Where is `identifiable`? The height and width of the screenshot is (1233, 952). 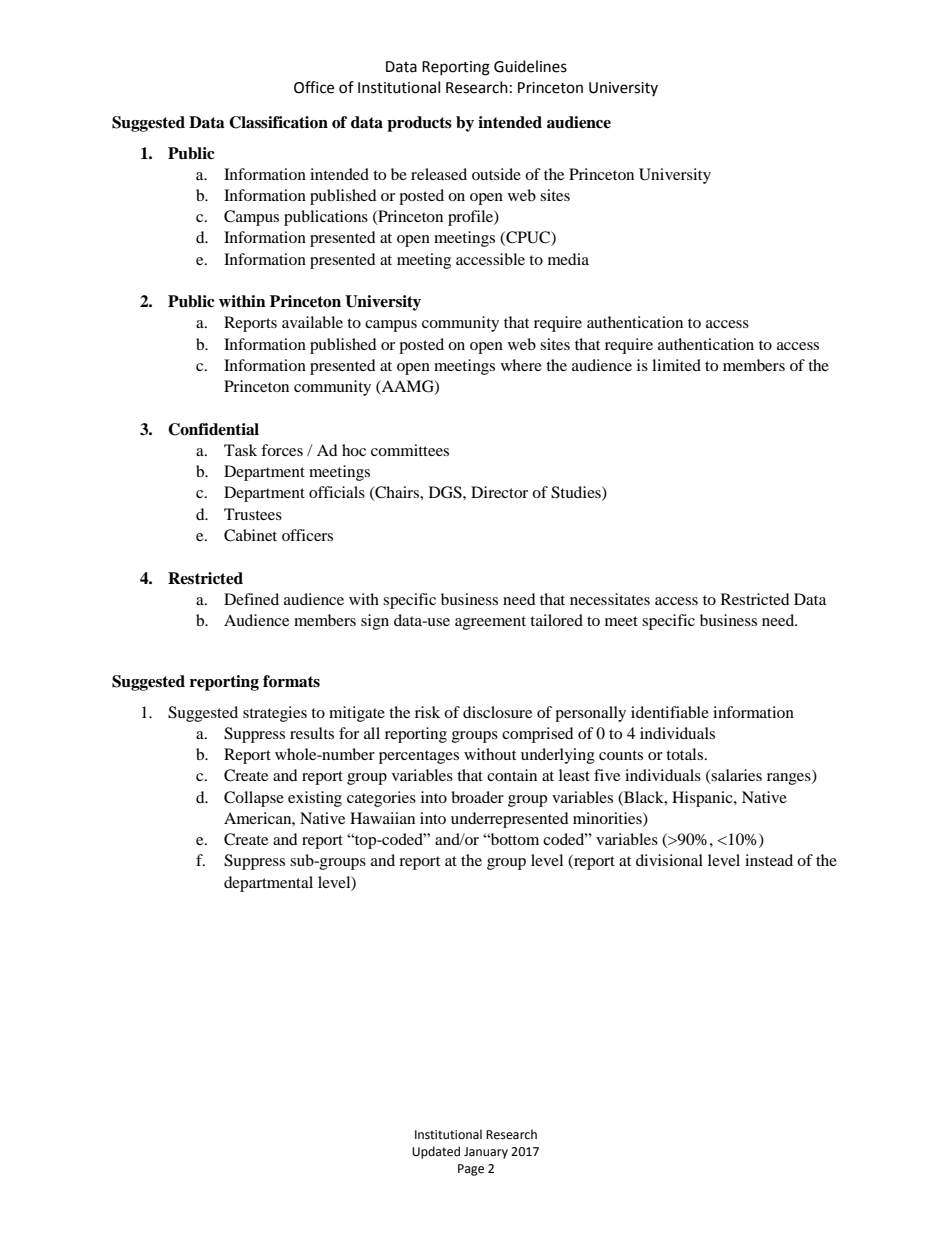
identifiable is located at coordinates (670, 712).
